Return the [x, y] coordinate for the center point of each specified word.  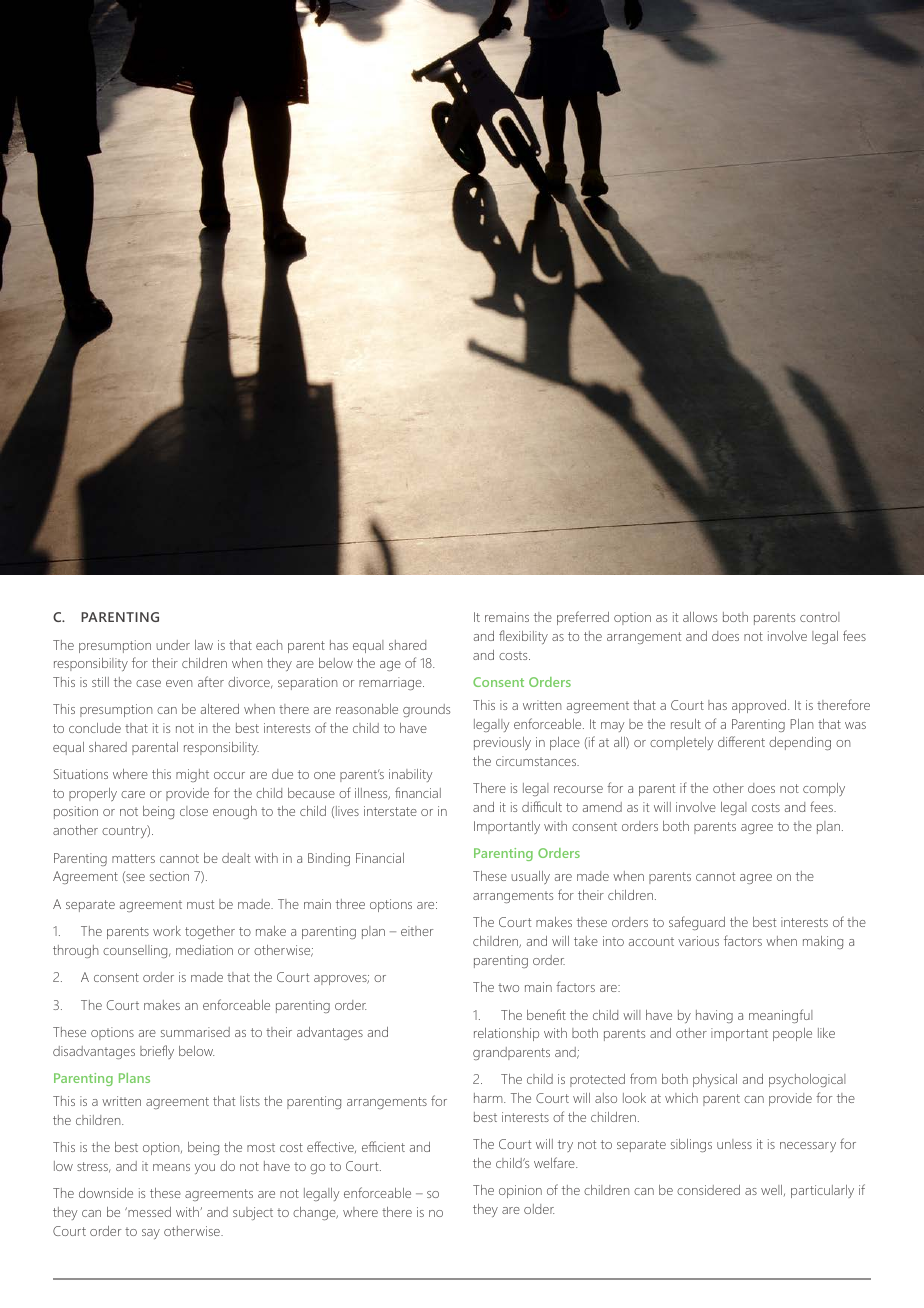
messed [148, 1212]
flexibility [523, 637]
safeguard [697, 923]
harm [489, 1098]
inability [411, 775]
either [417, 931]
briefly [157, 1052]
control [819, 617]
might [192, 775]
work [167, 931]
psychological [807, 1080]
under [173, 645]
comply [824, 789]
